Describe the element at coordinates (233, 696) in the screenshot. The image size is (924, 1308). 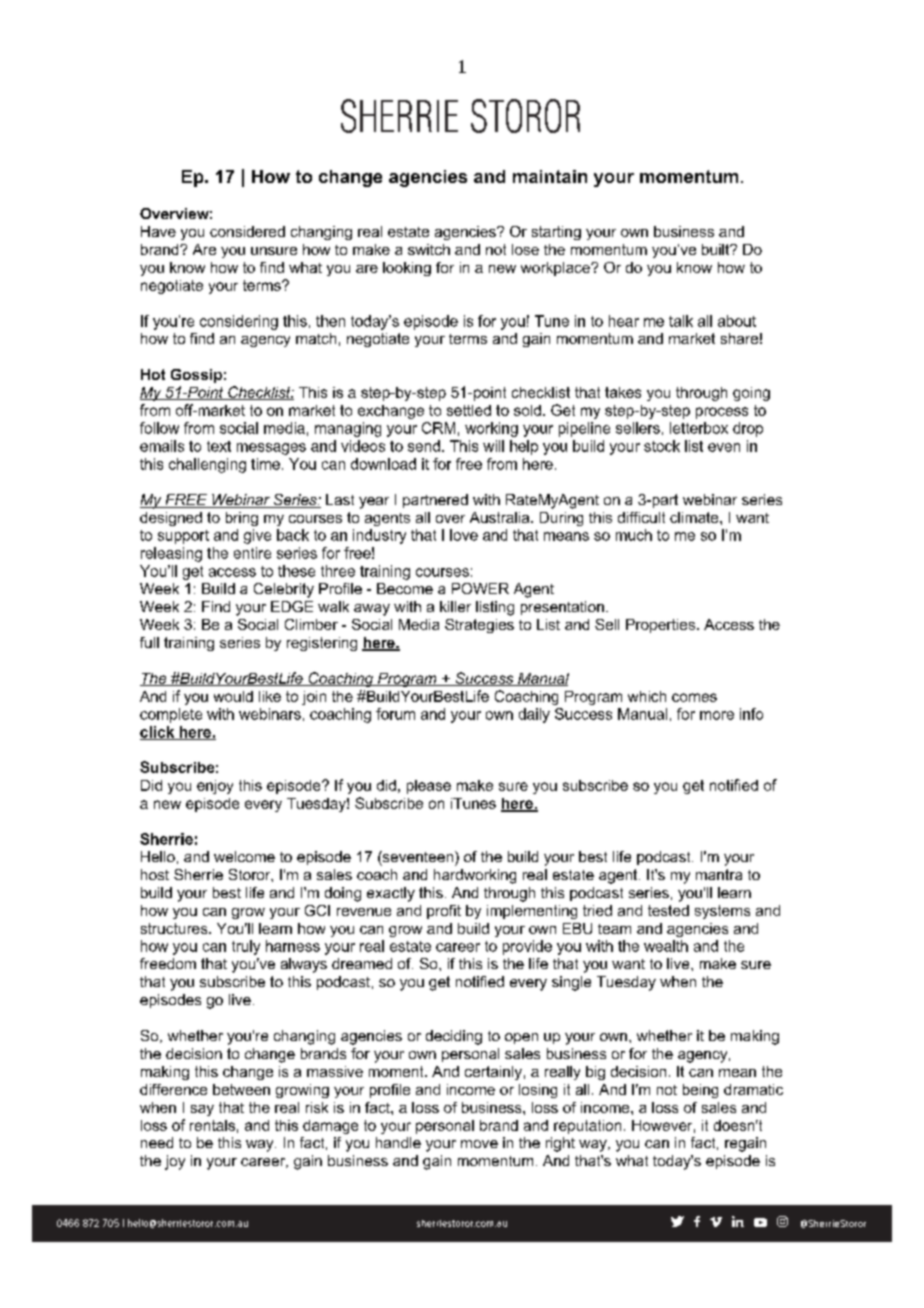
I see `would` at that location.
